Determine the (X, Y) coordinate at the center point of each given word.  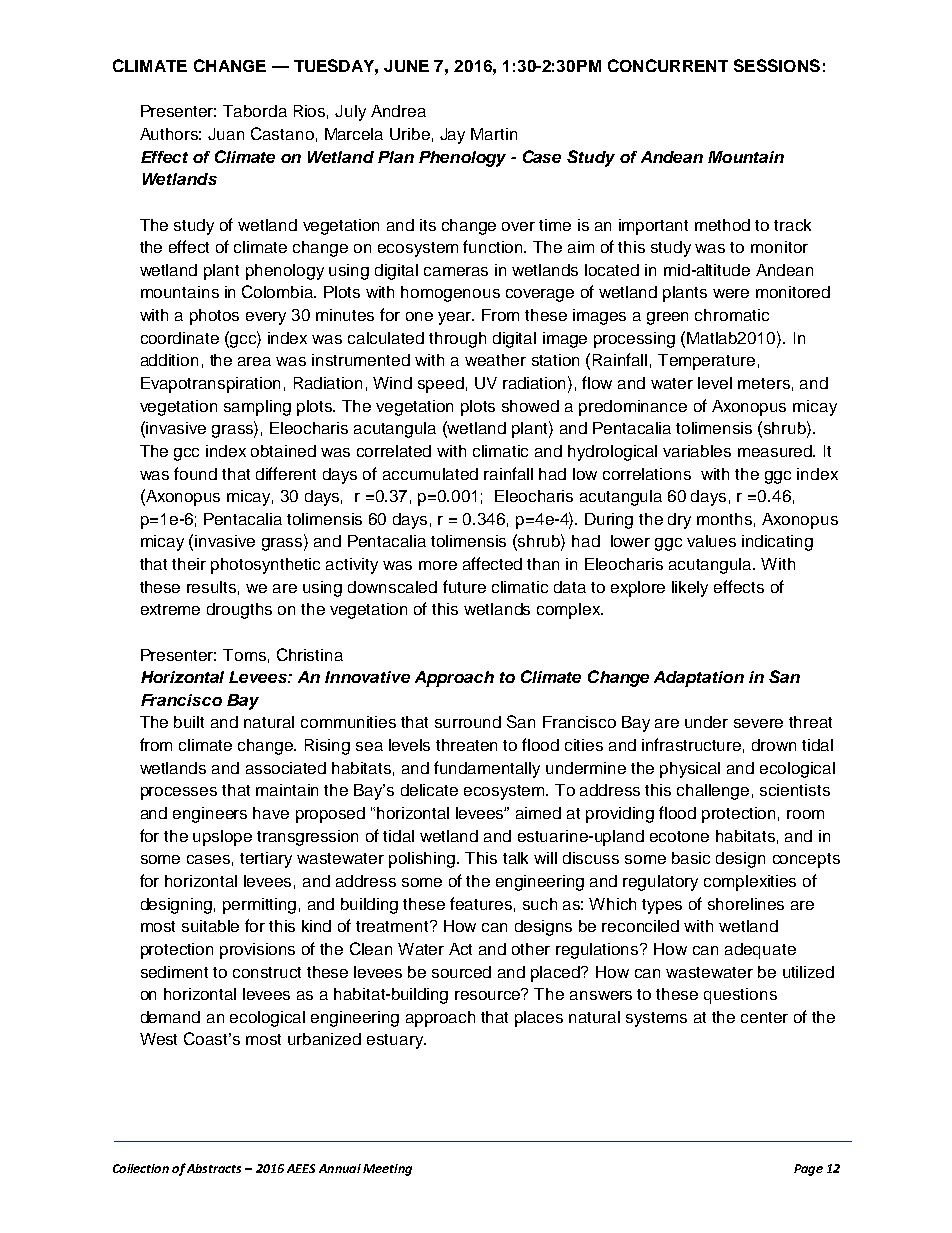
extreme (170, 609)
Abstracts (214, 1168)
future (464, 586)
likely (690, 589)
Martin (494, 134)
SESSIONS (777, 65)
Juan (226, 134)
